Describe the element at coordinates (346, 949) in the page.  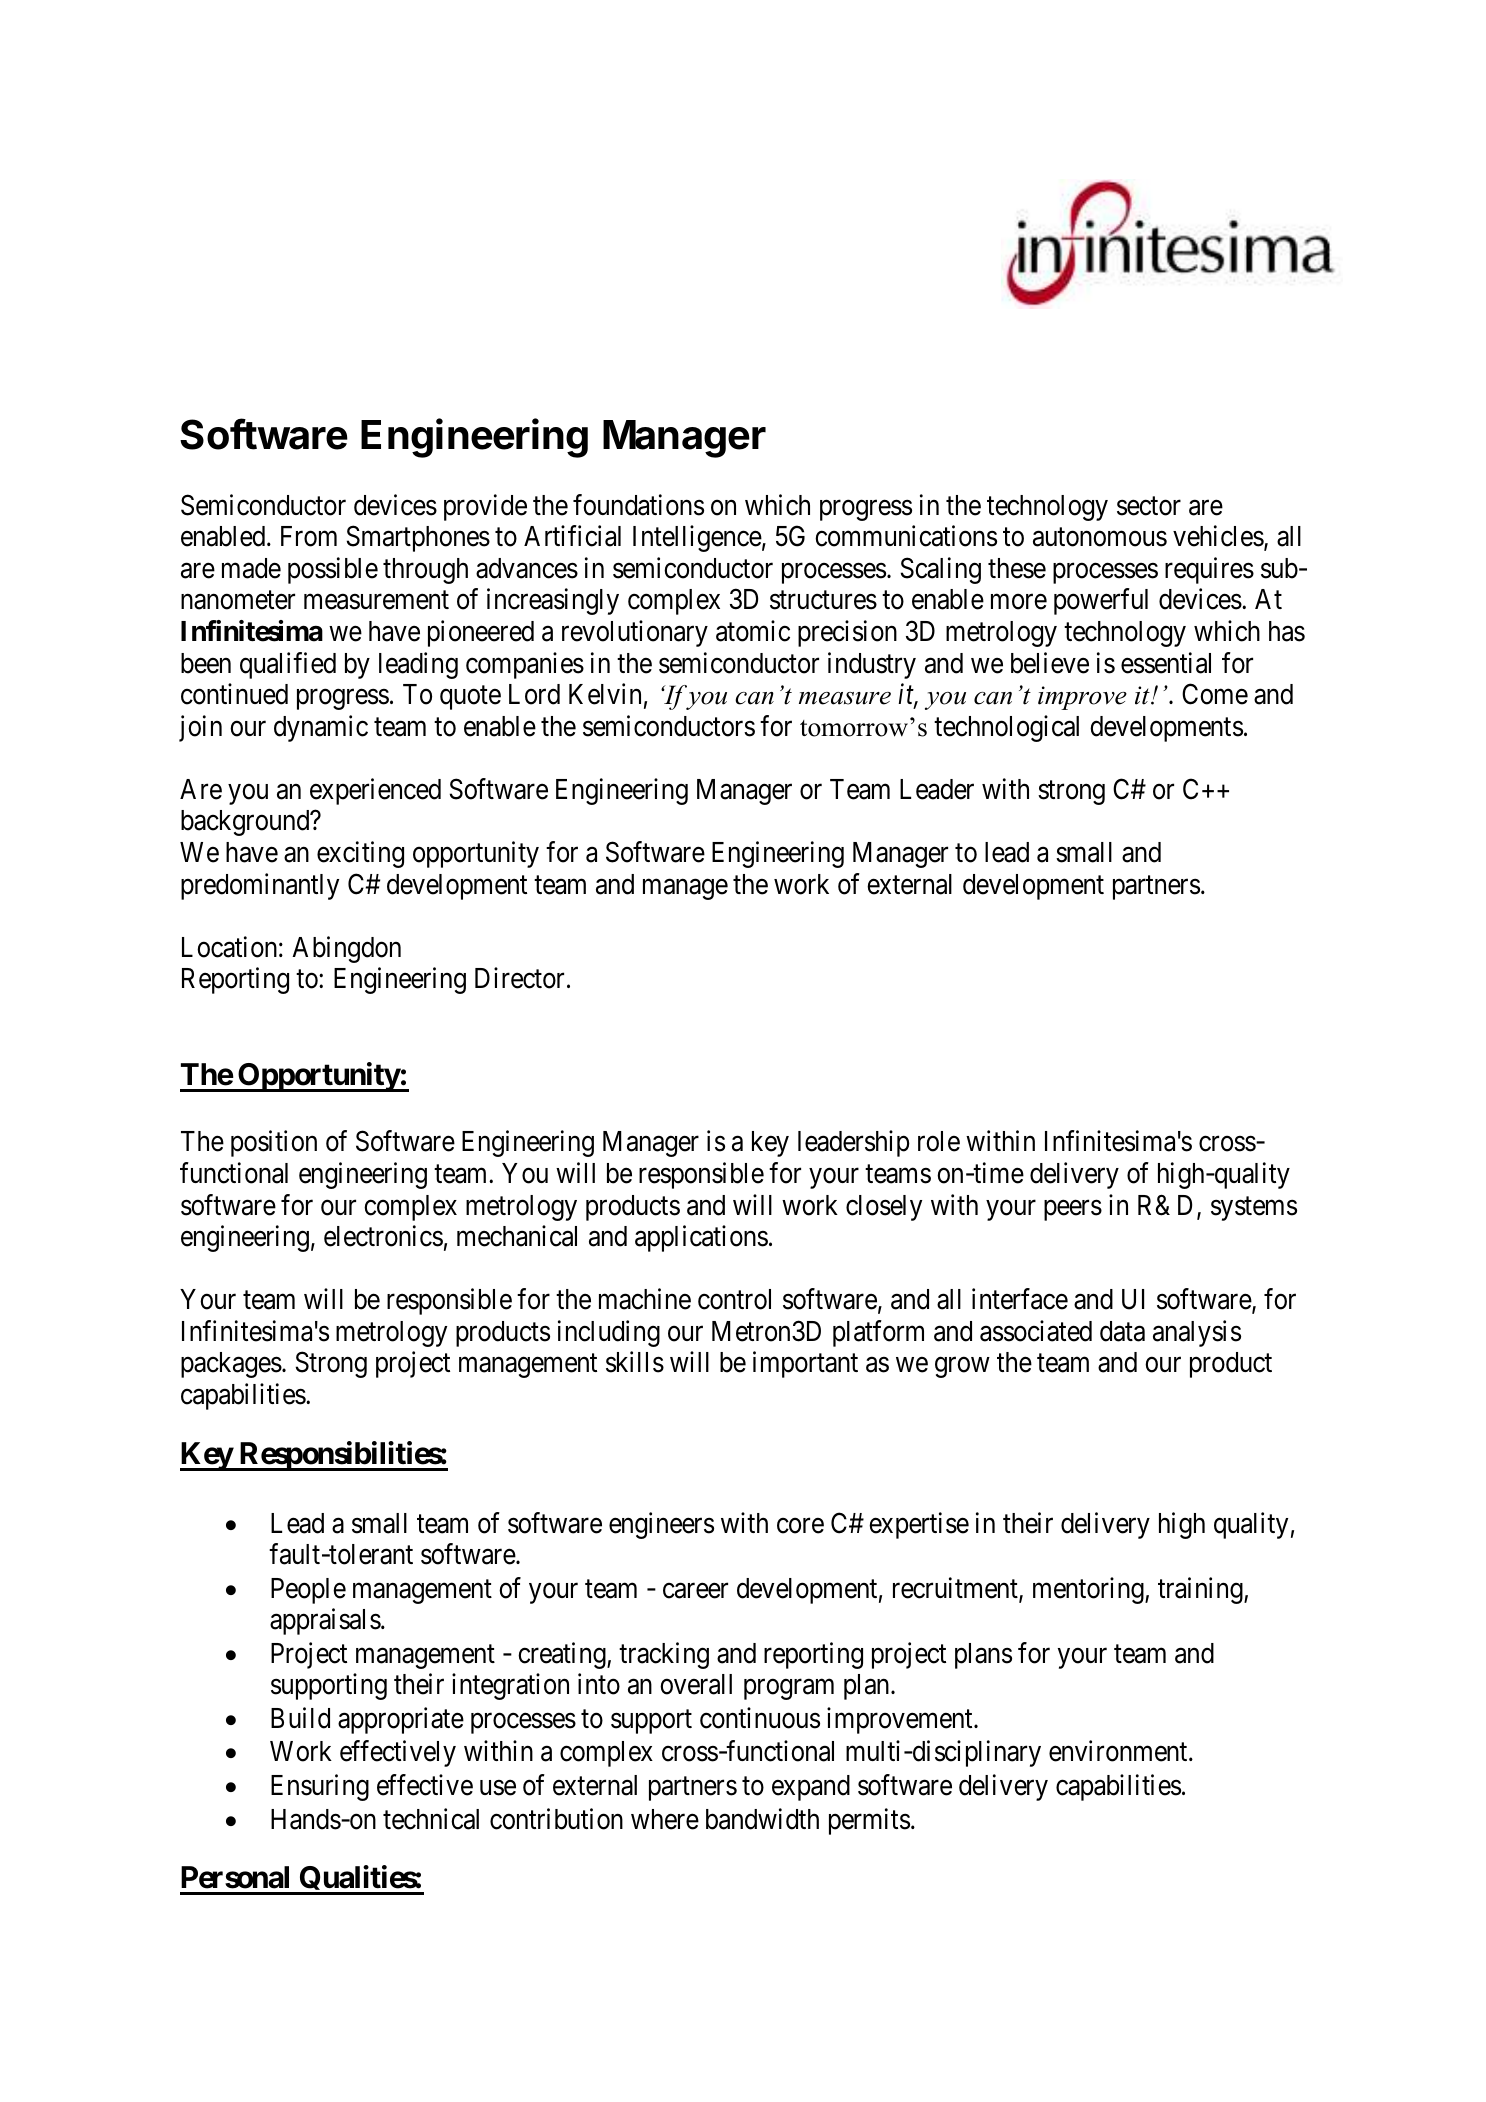
I see `Abingdon` at that location.
